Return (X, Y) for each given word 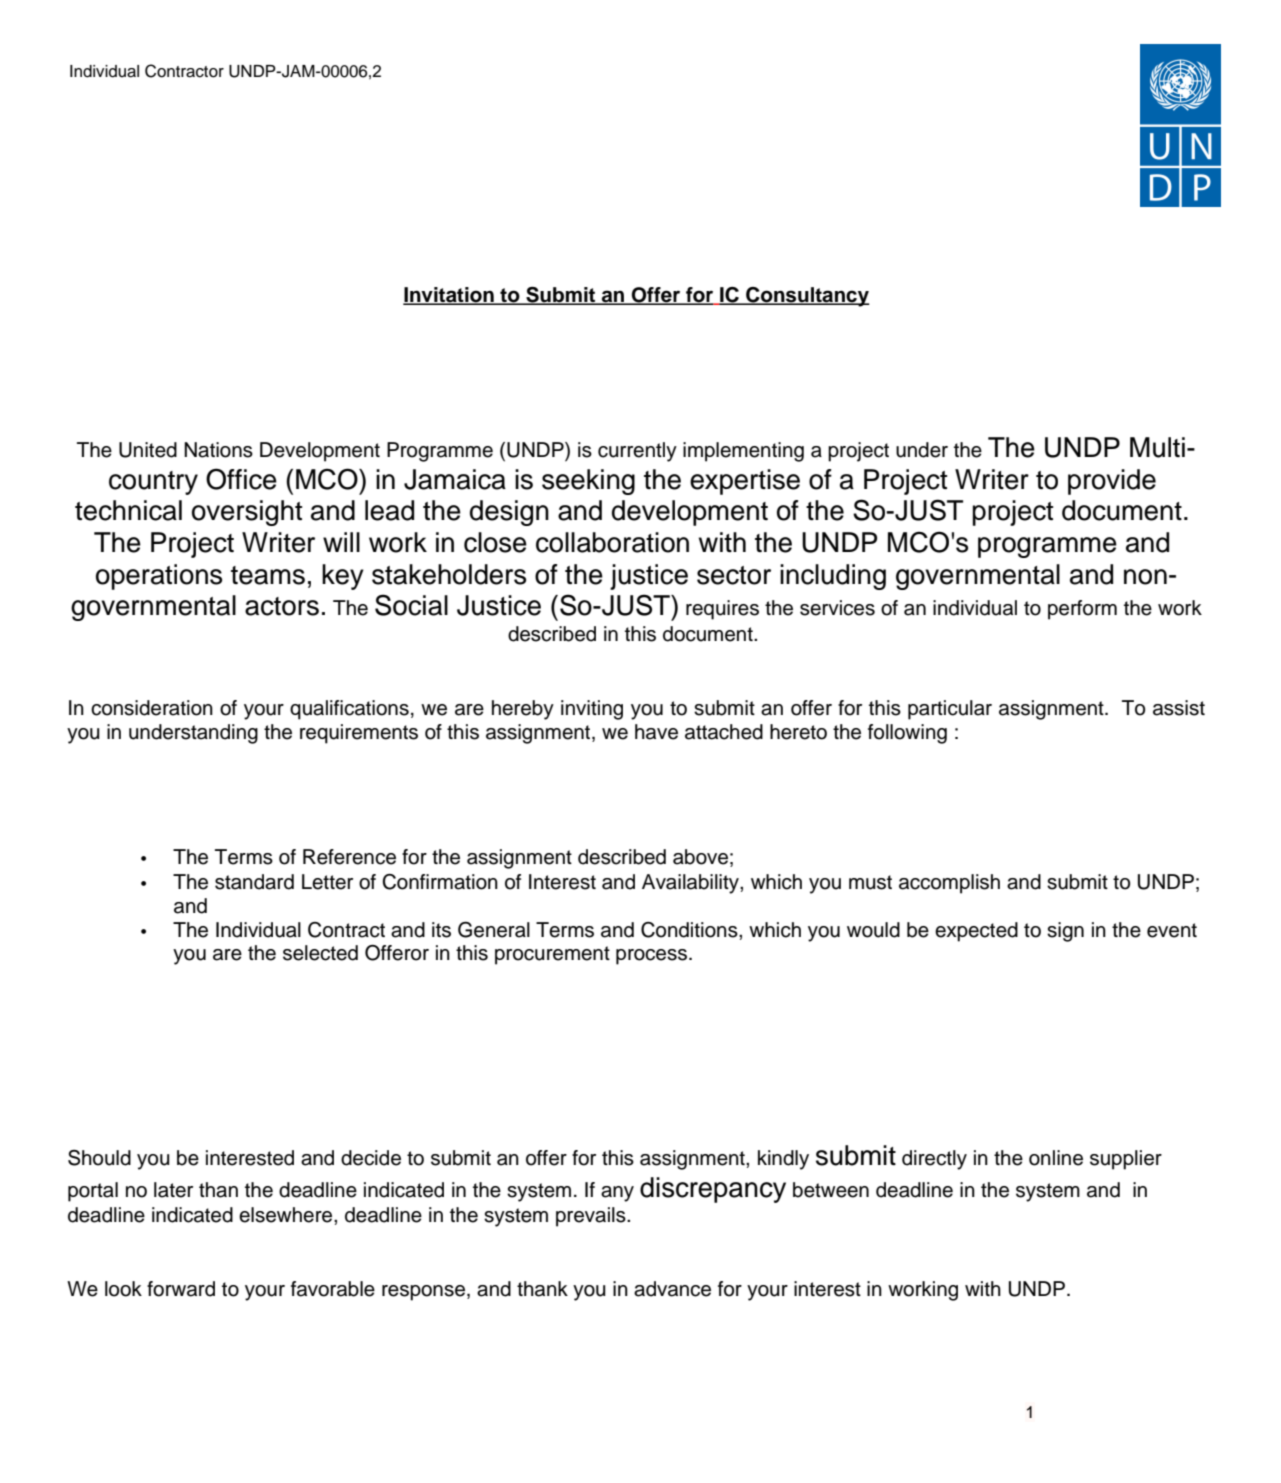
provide (1112, 482)
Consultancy (807, 297)
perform (1082, 610)
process (651, 957)
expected (976, 932)
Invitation (449, 296)
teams (268, 575)
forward (181, 1289)
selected (320, 953)
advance (672, 1289)
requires (722, 610)
